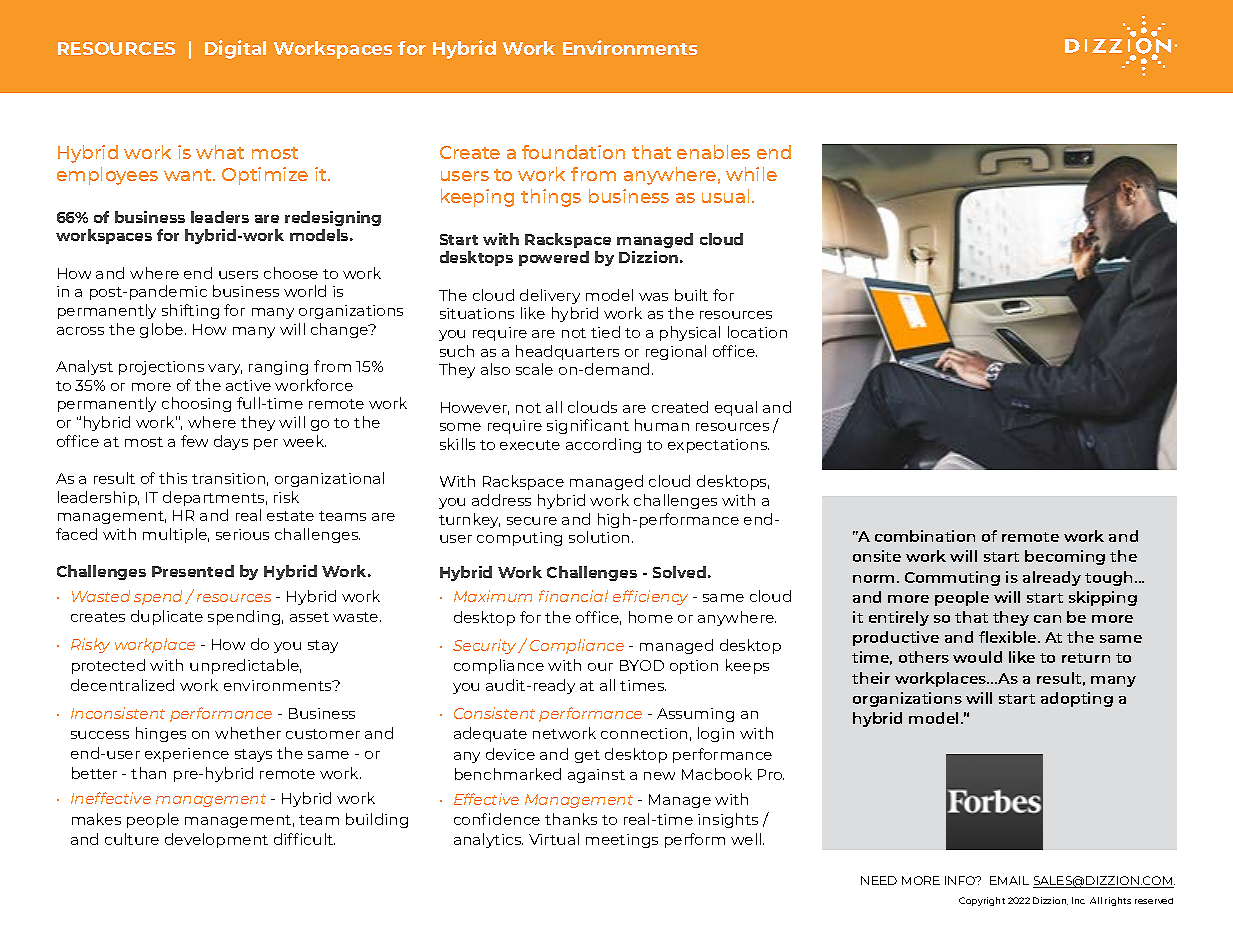 This page has width=1233, height=952. Describe the element at coordinates (757, 332) in the page. I see `location` at that location.
